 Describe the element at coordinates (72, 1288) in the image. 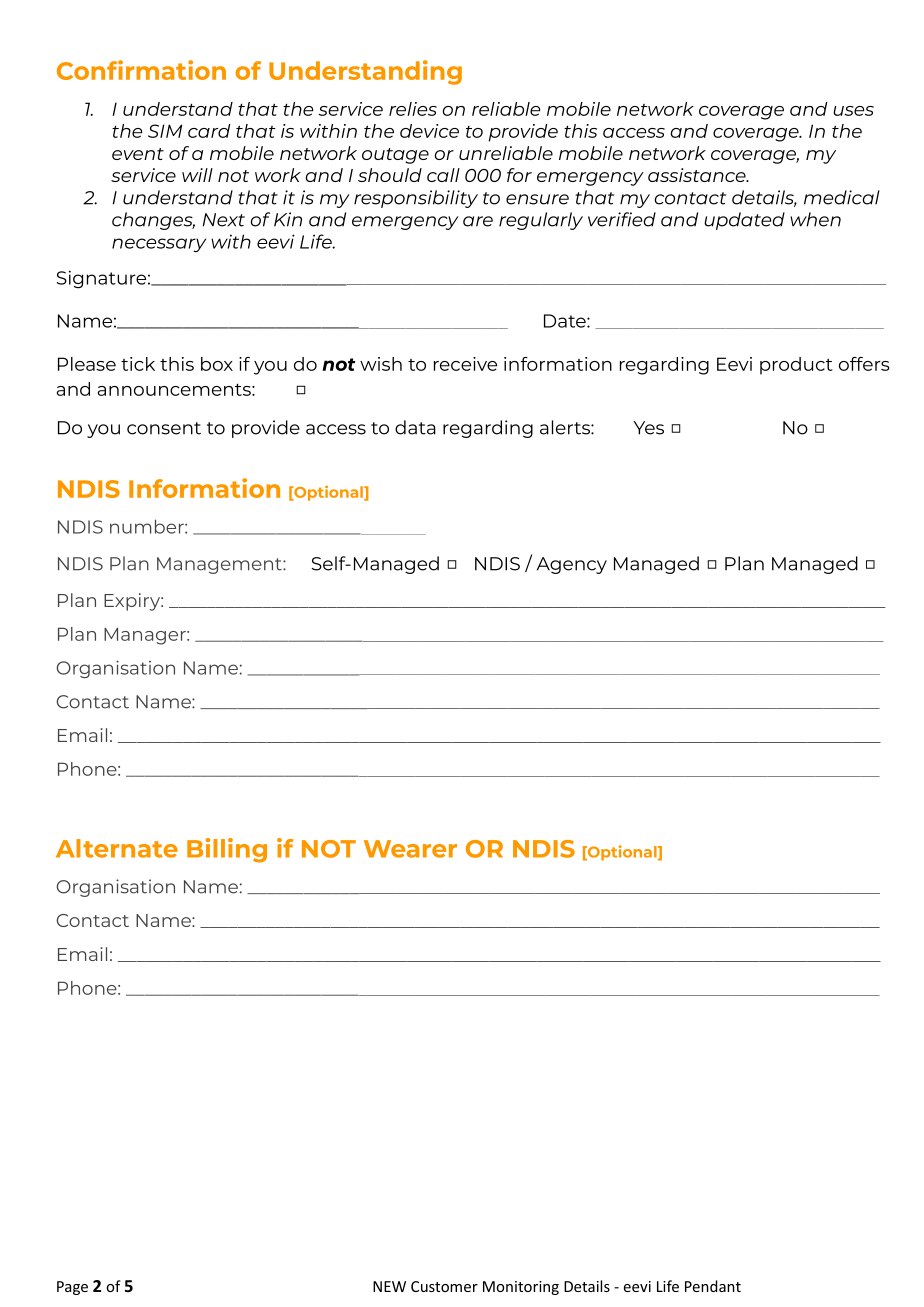

I see `Page` at that location.
